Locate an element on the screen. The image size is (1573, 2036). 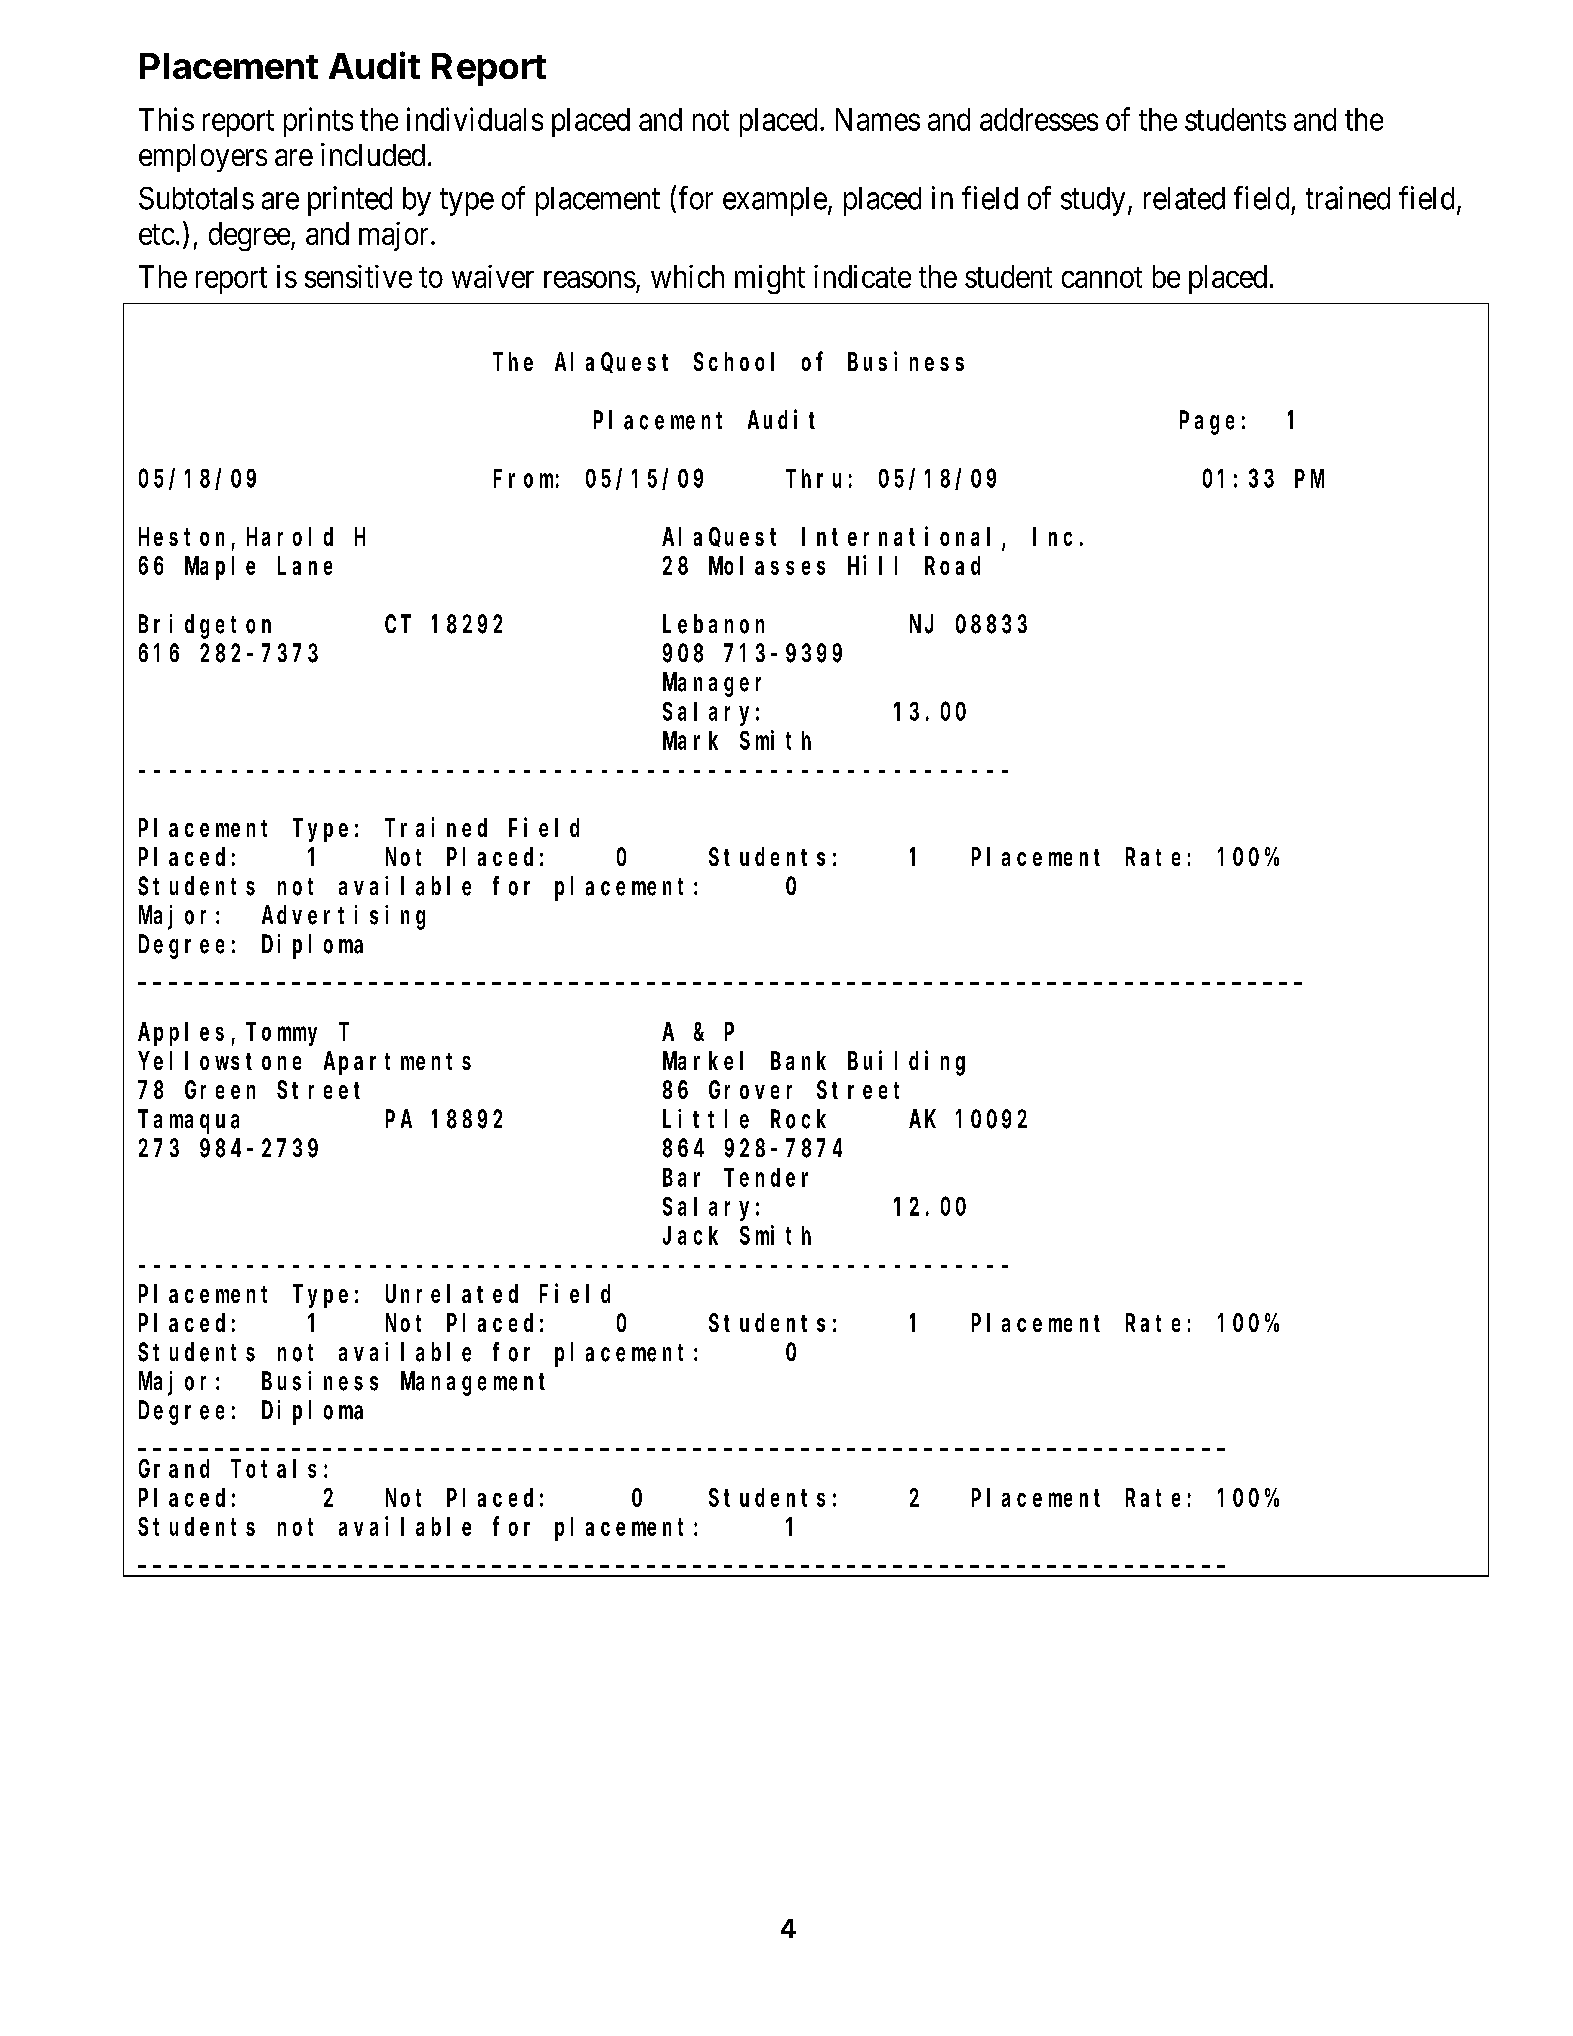
cannot is located at coordinates (1102, 277).
